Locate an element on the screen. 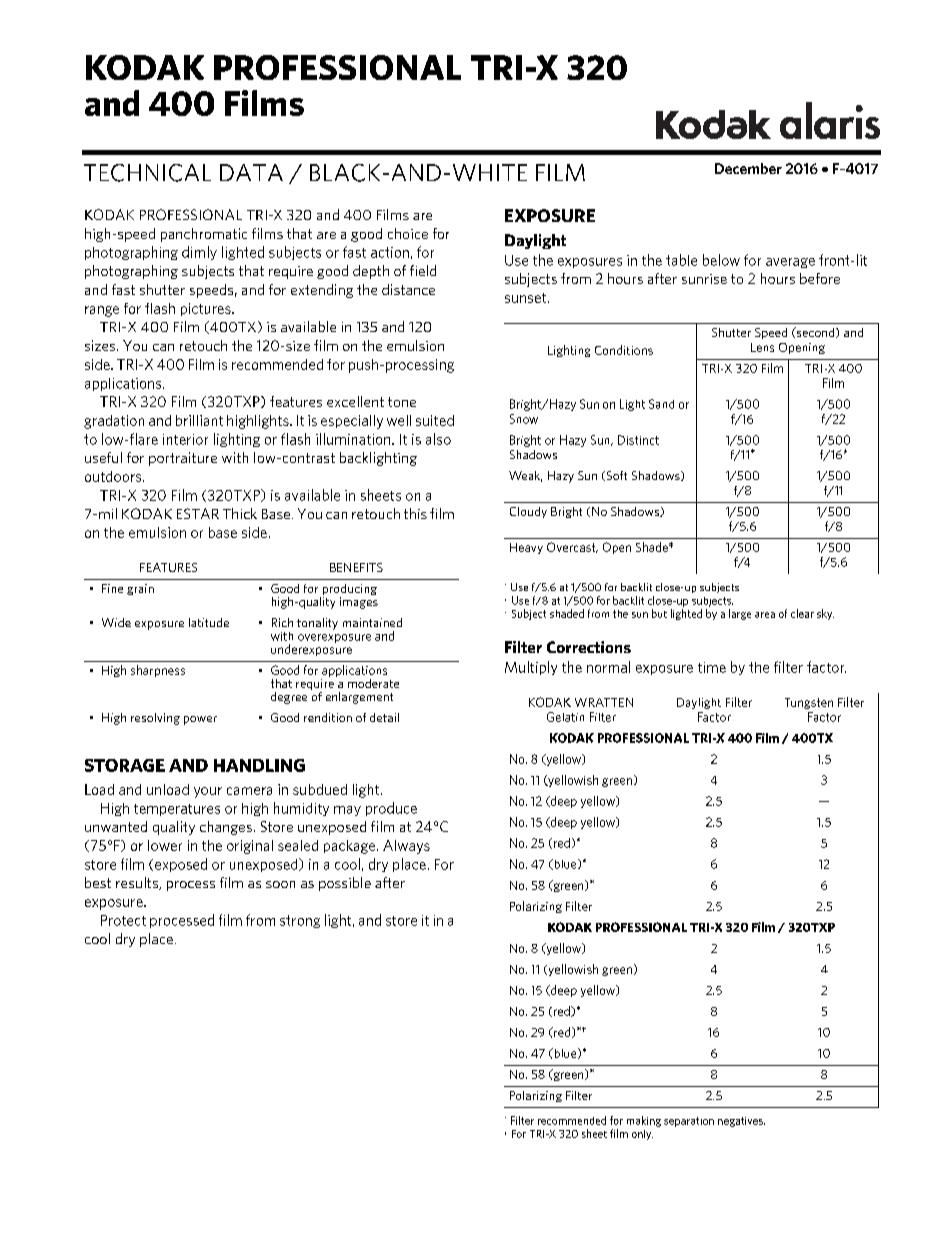  Multiply is located at coordinates (531, 668).
